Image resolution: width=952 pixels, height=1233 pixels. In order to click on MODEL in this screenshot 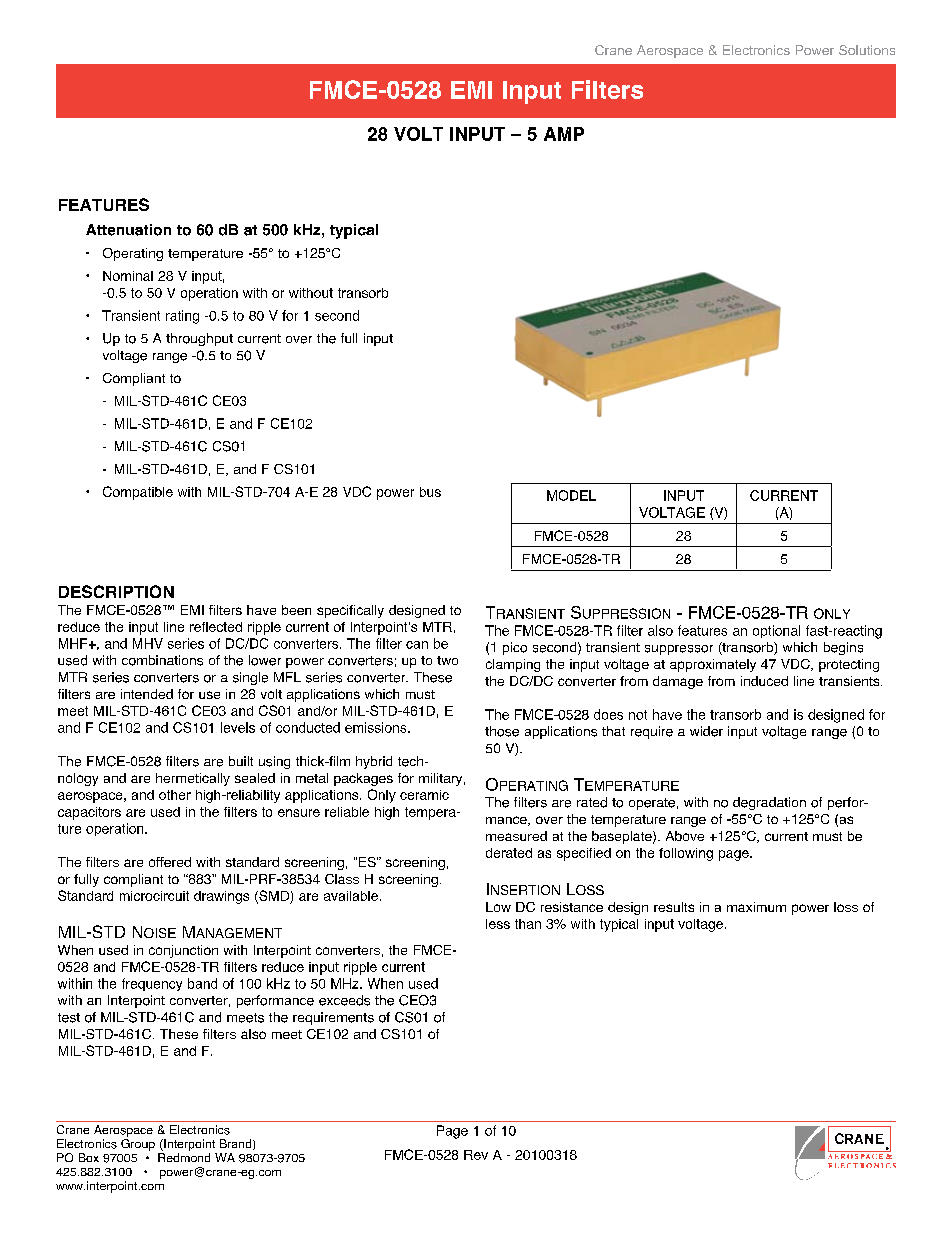, I will do `click(571, 495)`.
